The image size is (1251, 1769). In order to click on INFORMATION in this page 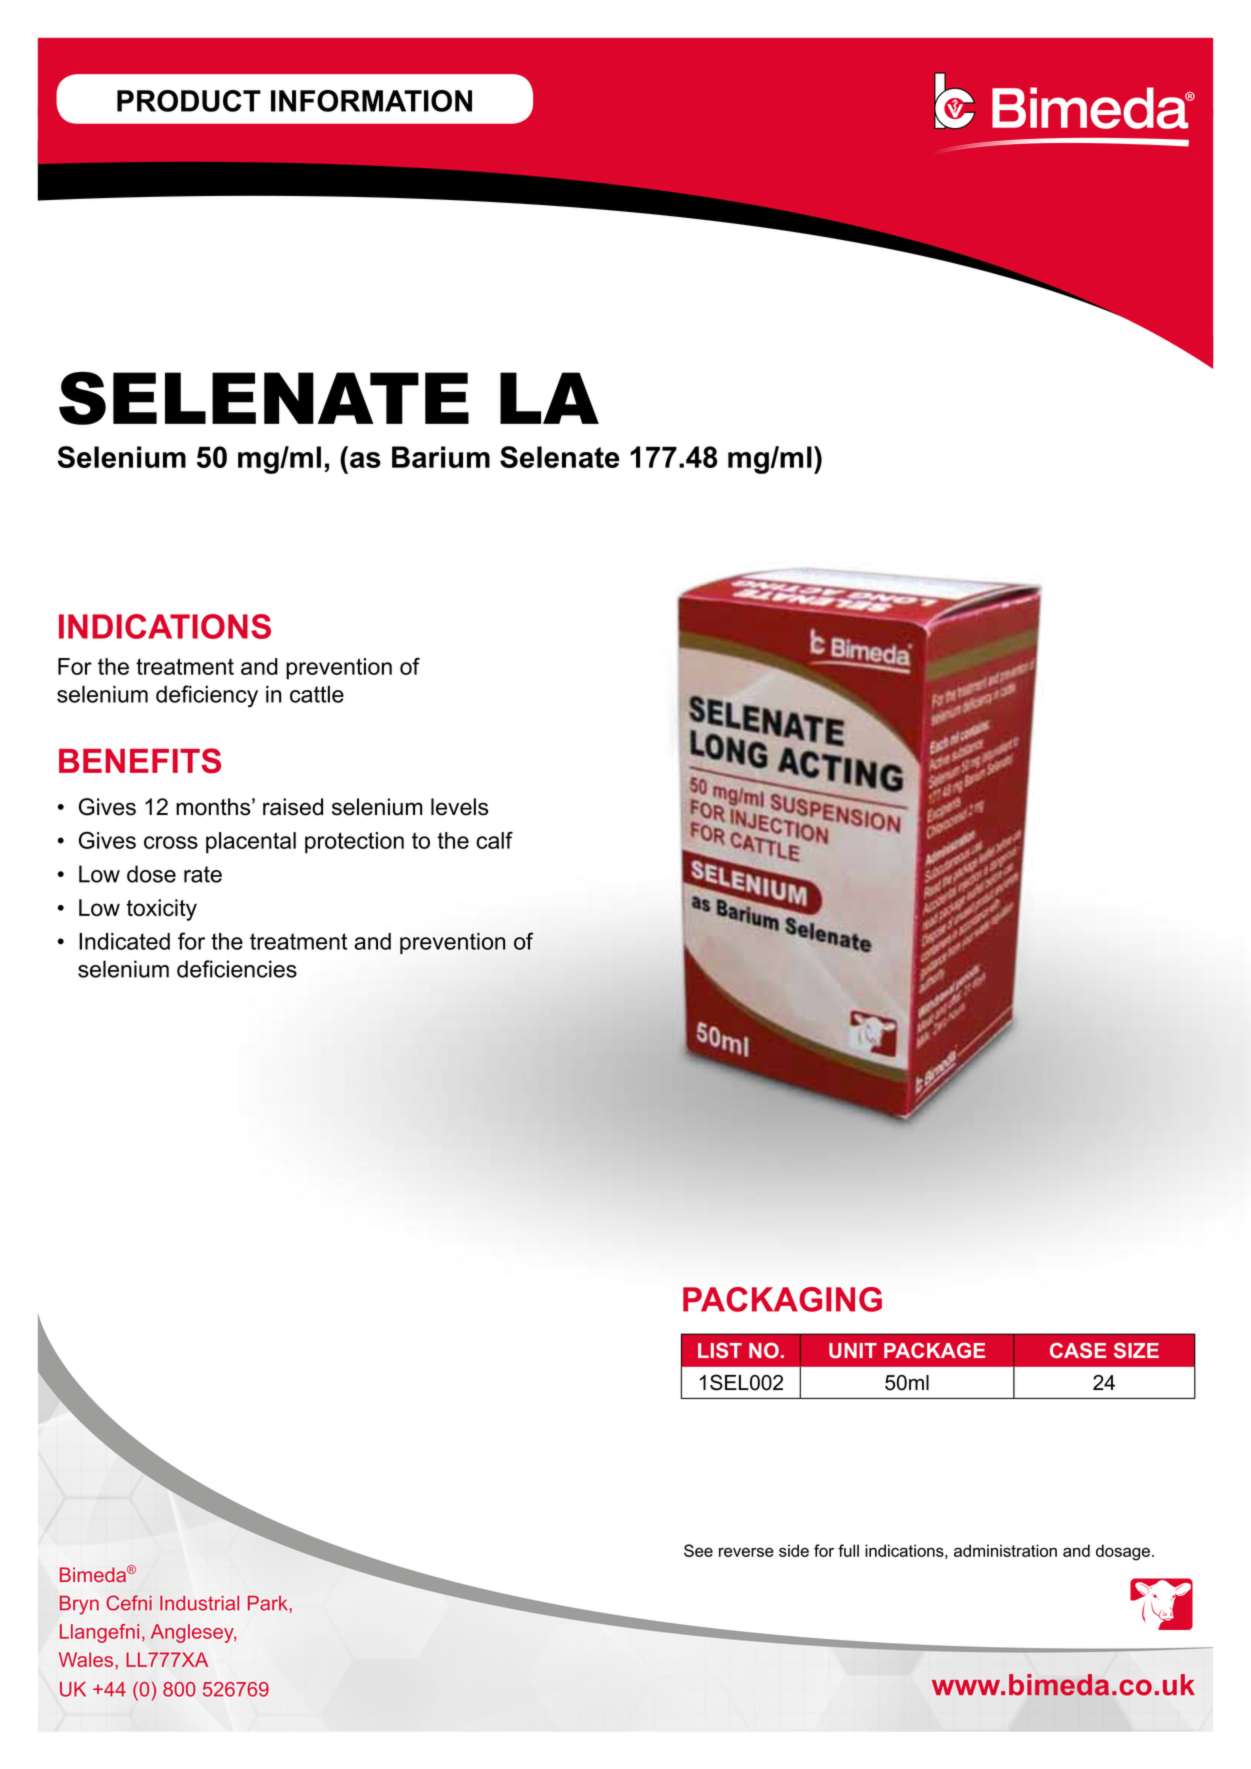, I will do `click(371, 101)`.
